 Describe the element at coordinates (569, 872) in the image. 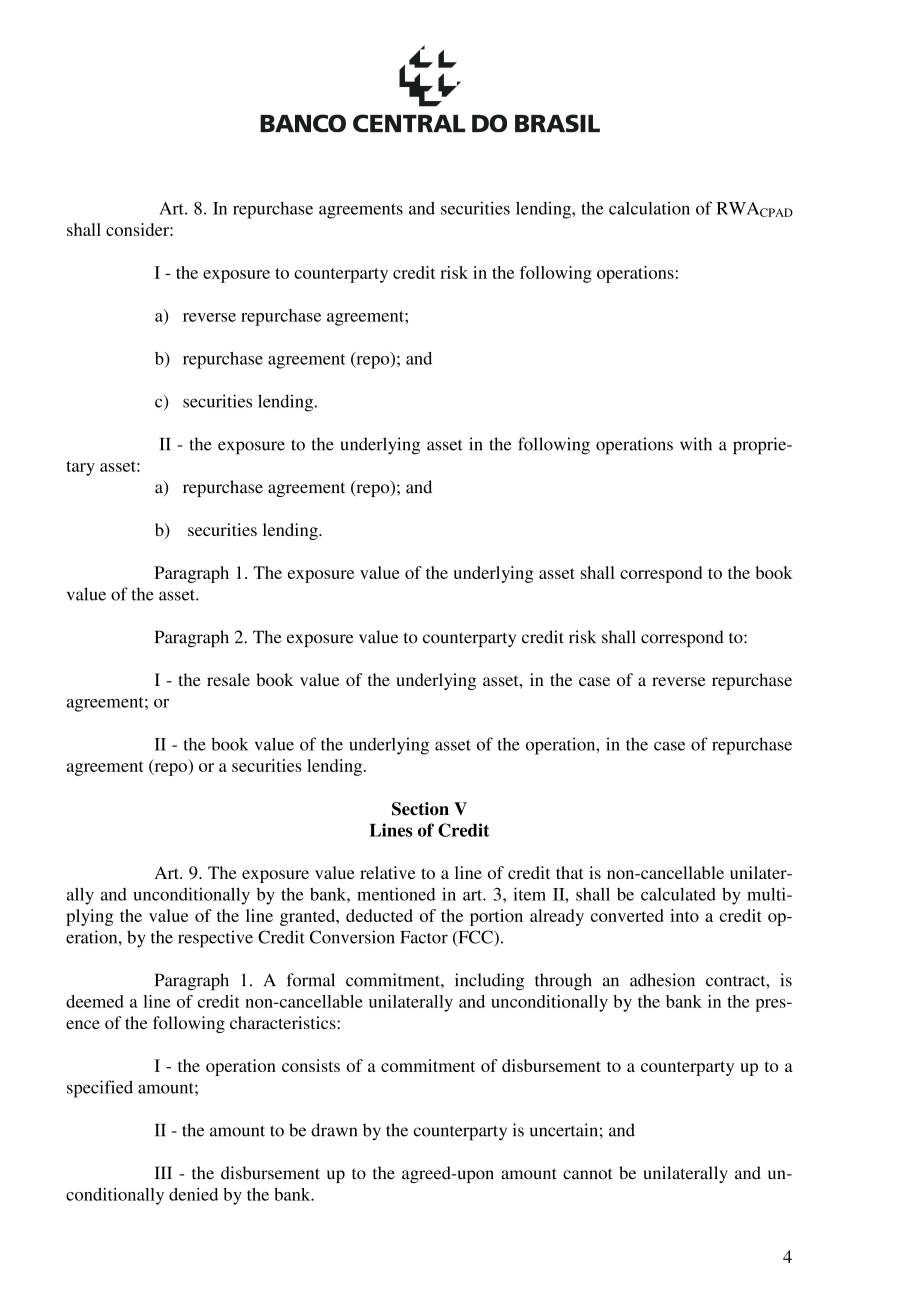

I see `that` at that location.
